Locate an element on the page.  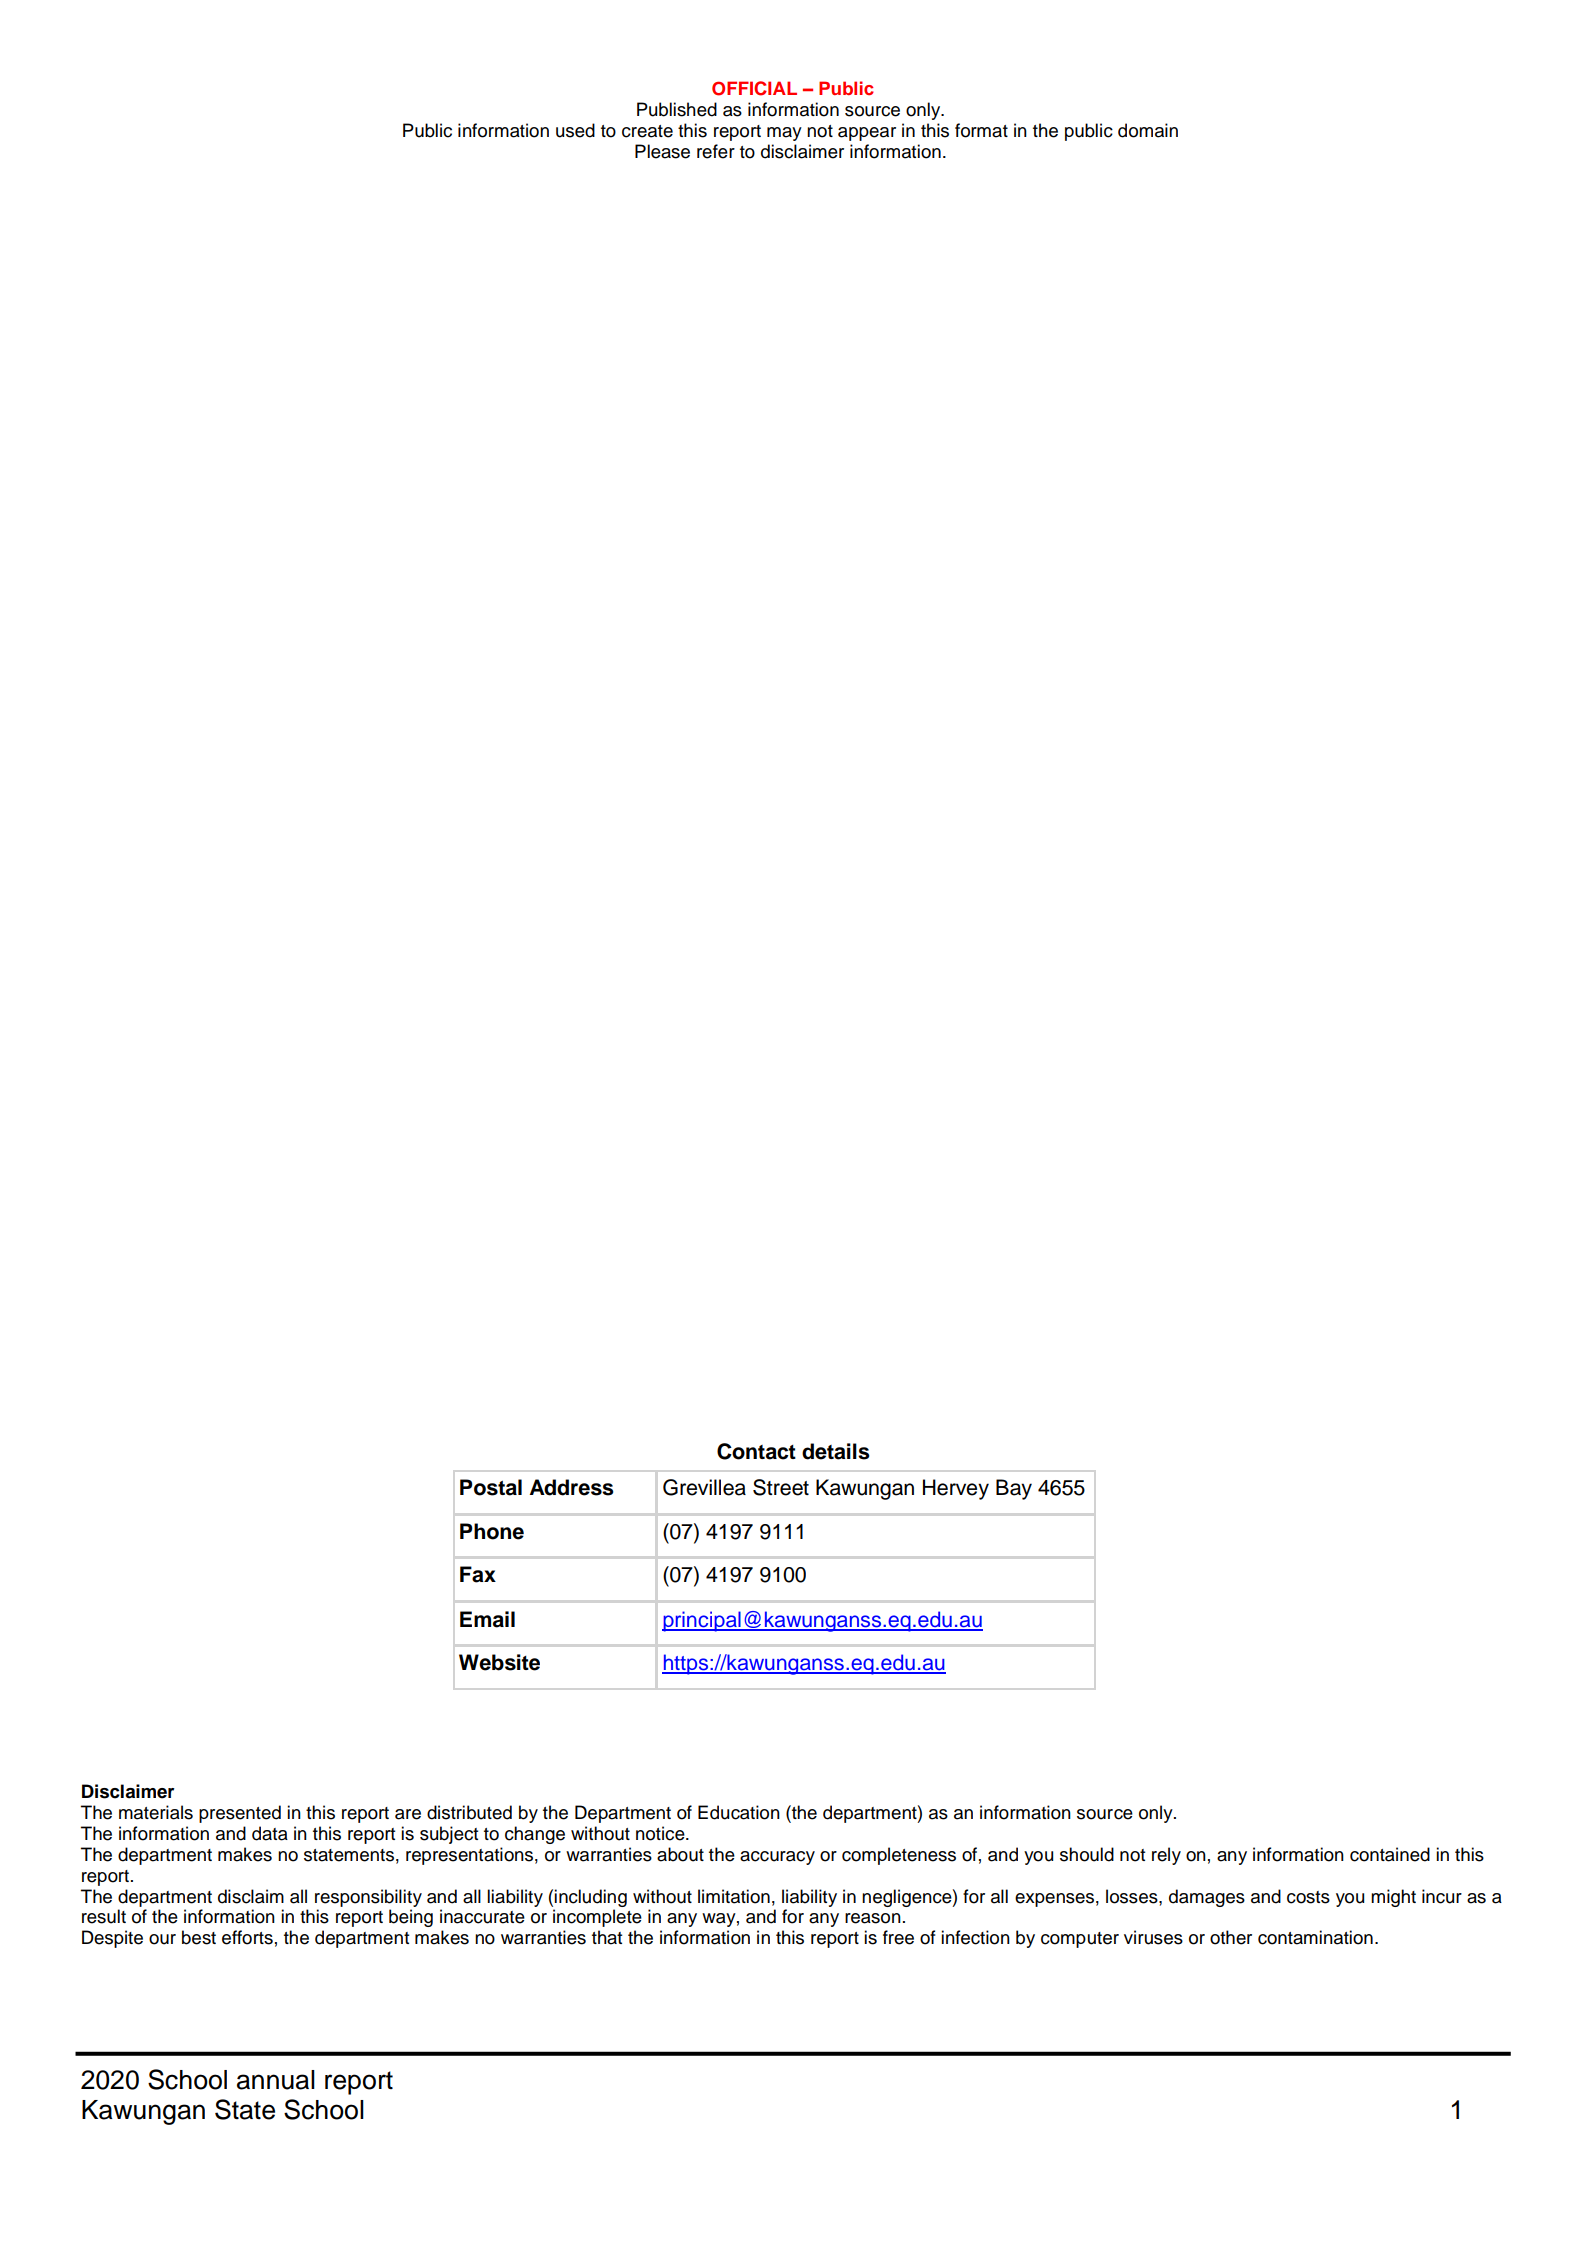
contamination is located at coordinates (1315, 1937).
